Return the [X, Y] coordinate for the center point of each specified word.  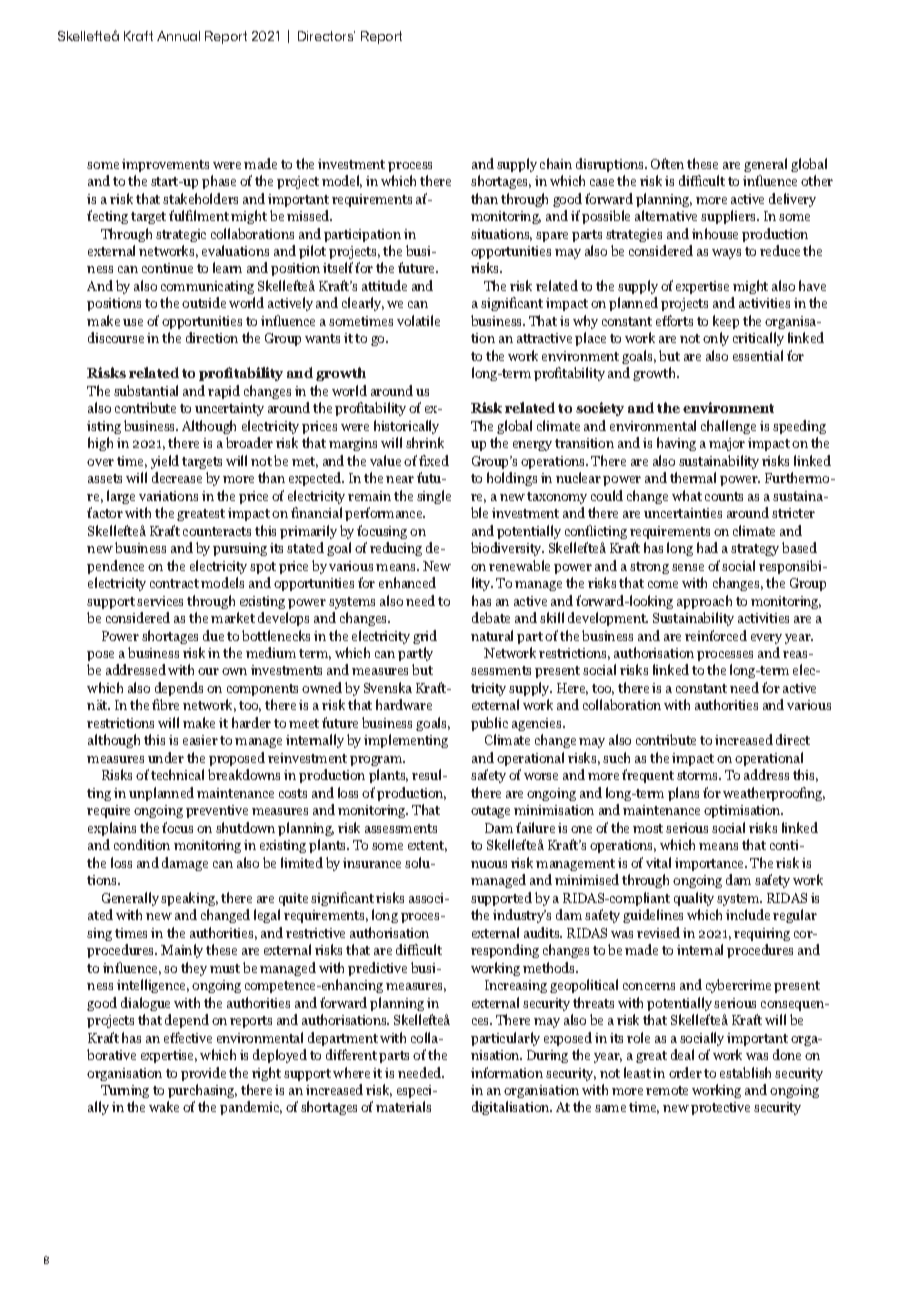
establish [745, 1072]
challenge [728, 427]
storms [699, 775]
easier [200, 740]
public [489, 724]
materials [403, 1106]
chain [556, 163]
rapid [224, 392]
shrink [425, 442]
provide [203, 1074]
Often [667, 163]
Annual [178, 36]
